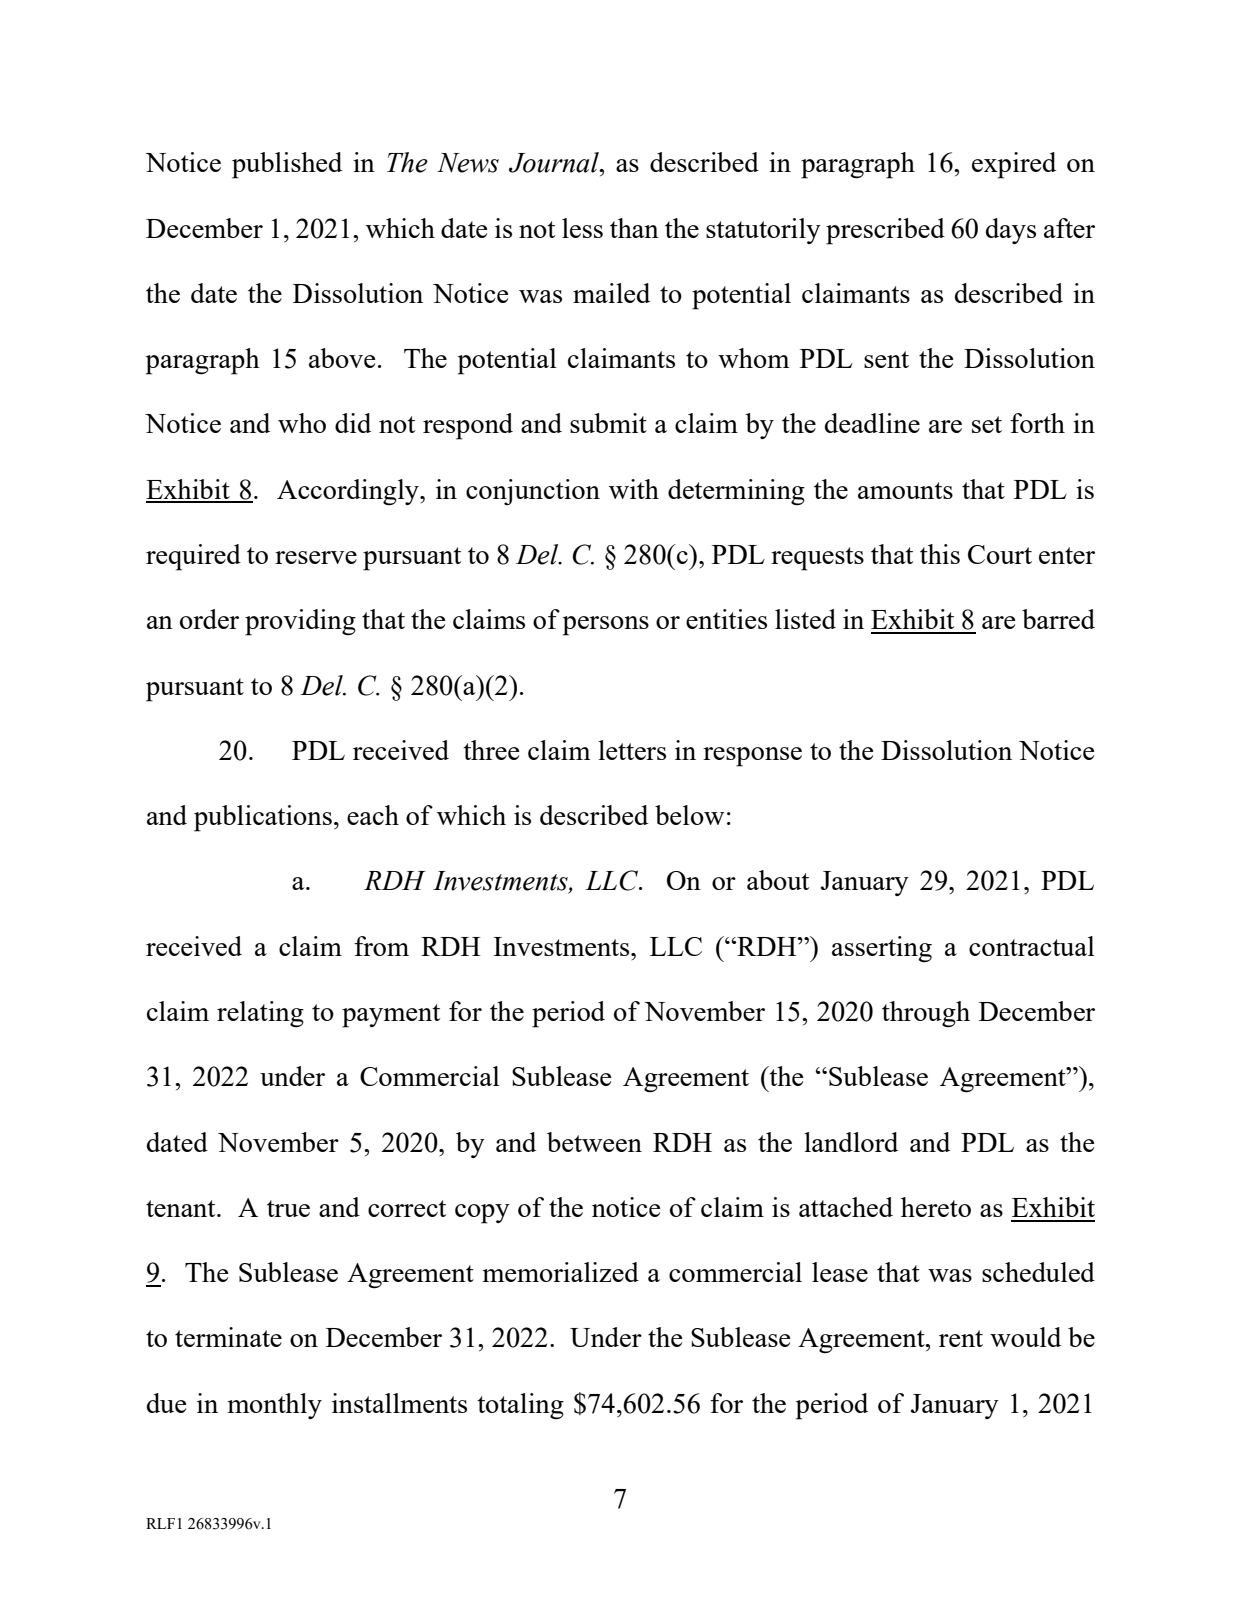 The height and width of the document is (1606, 1241). I want to click on response, so click(752, 757).
